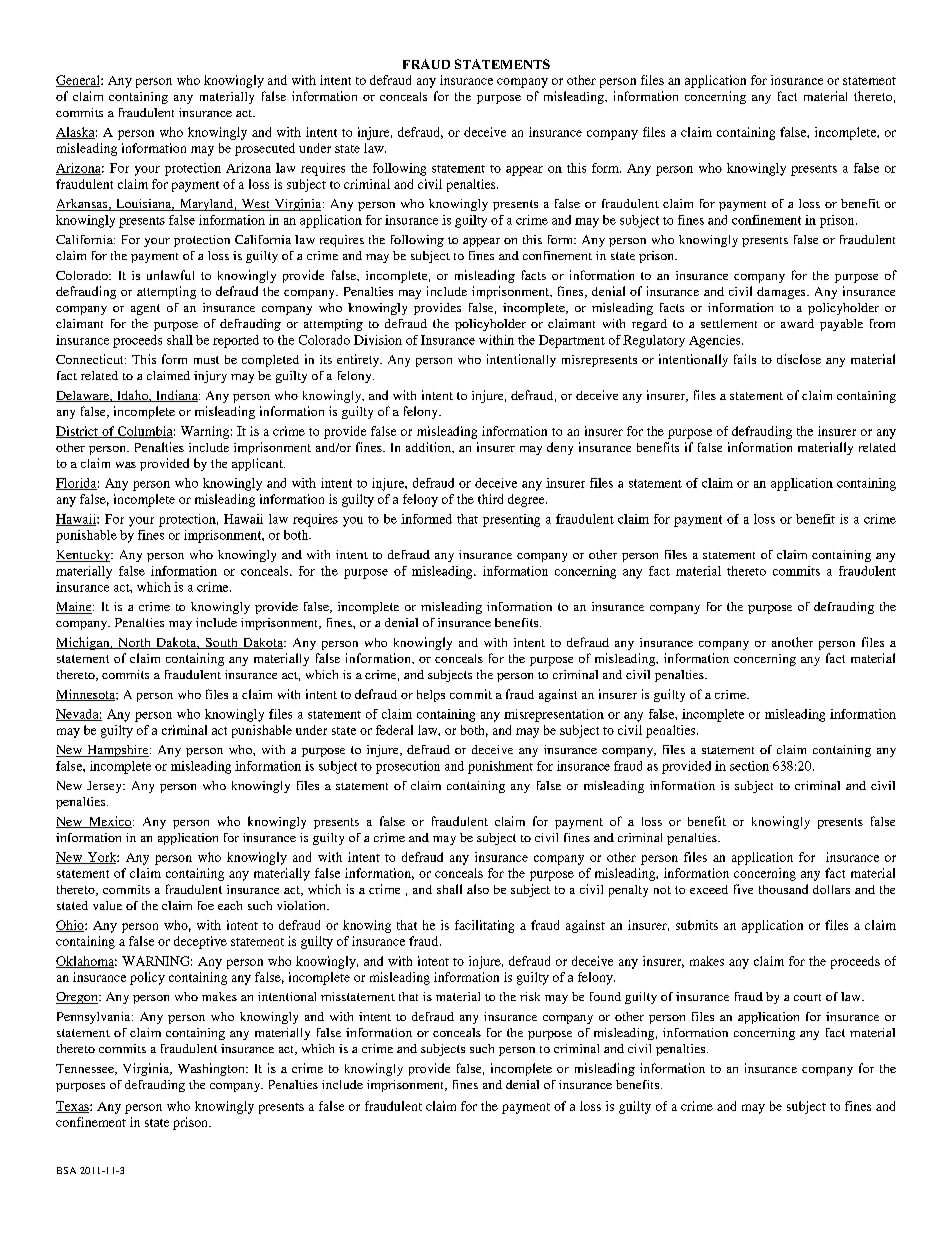 The width and height of the image is (952, 1233). Describe the element at coordinates (79, 81) in the image. I see `General` at that location.
